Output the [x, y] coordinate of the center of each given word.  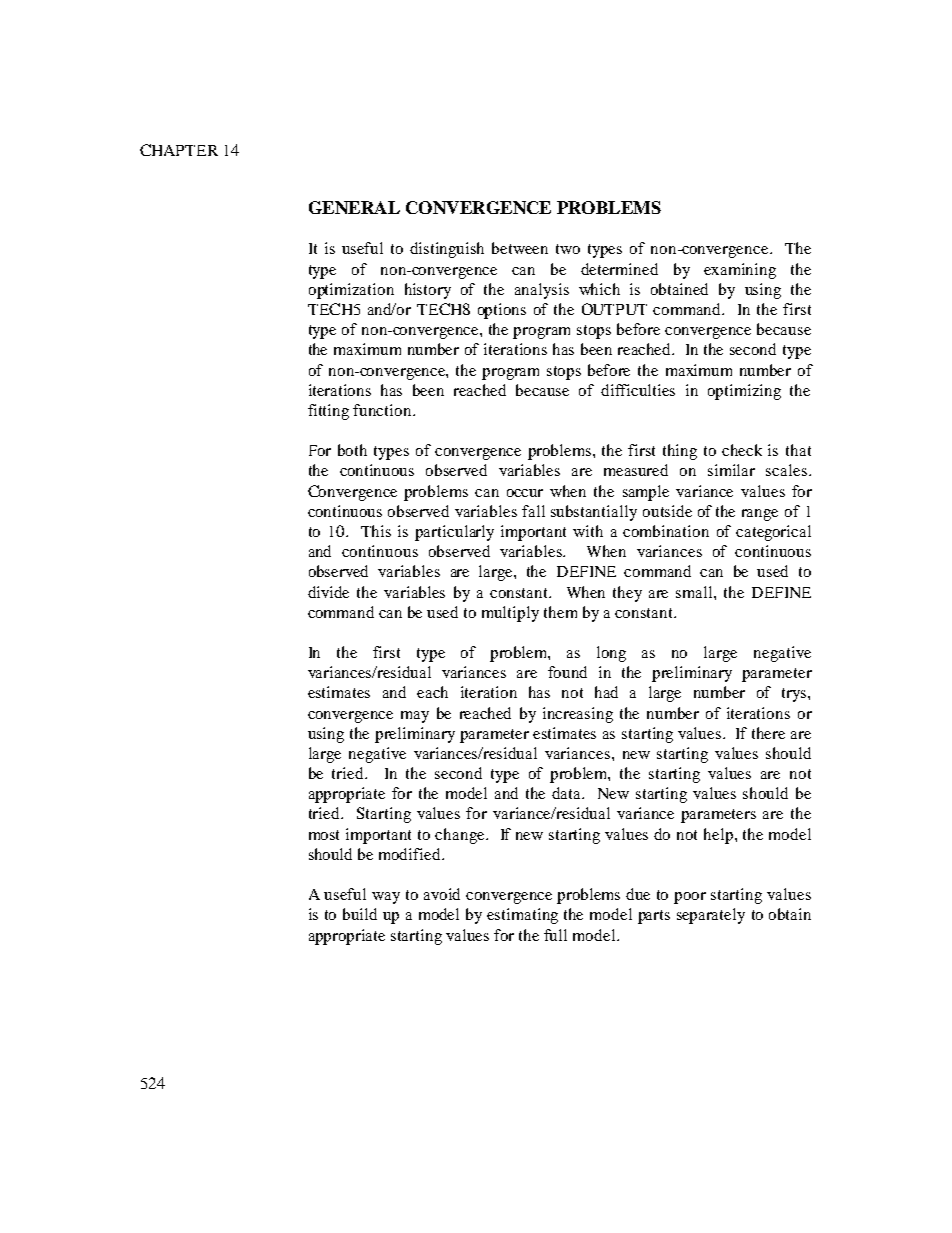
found [567, 672]
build [360, 914]
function [383, 410]
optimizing [744, 392]
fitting [328, 412]
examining [740, 271]
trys [795, 695]
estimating [522, 916]
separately [711, 916]
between [520, 248]
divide [328, 592]
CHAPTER [179, 150]
